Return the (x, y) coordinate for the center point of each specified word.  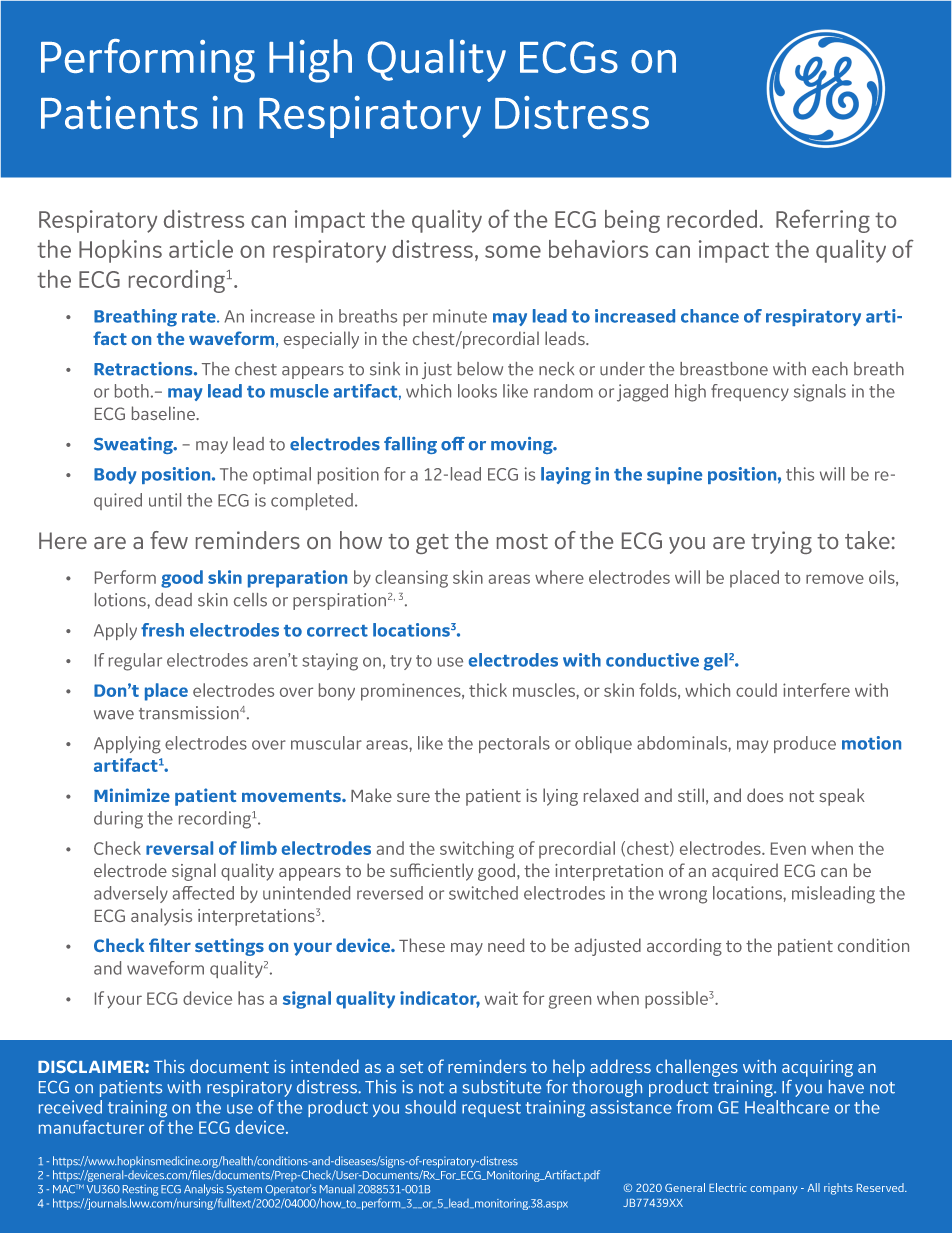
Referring (823, 221)
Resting (140, 1191)
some (513, 251)
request (491, 1109)
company (774, 1190)
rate (200, 317)
